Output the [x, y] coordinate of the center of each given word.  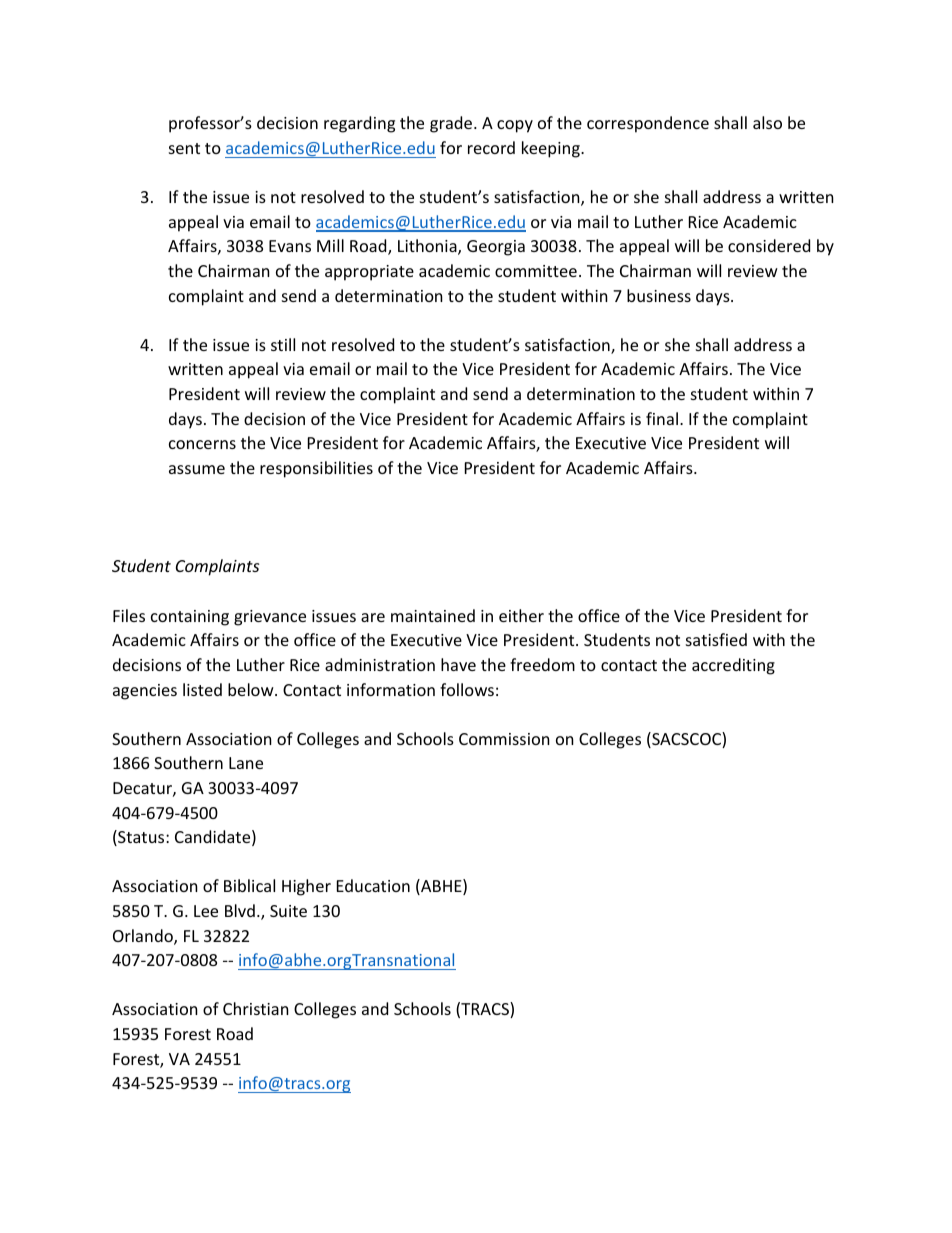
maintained [433, 615]
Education [373, 885]
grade [452, 124]
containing [190, 618]
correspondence [648, 124]
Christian [256, 1008]
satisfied [716, 639]
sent [184, 148]
